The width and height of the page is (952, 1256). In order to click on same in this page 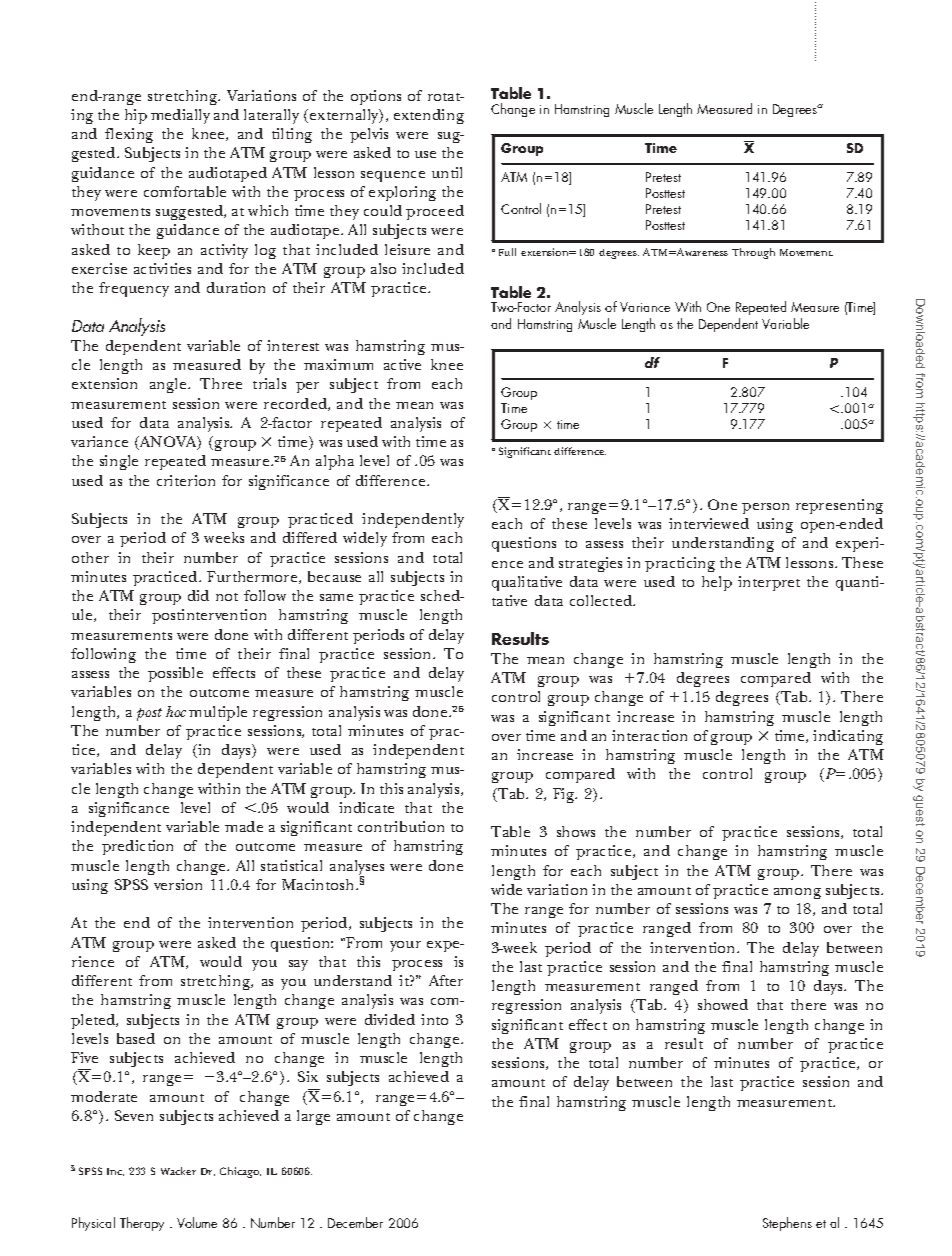, I will do `click(336, 597)`.
